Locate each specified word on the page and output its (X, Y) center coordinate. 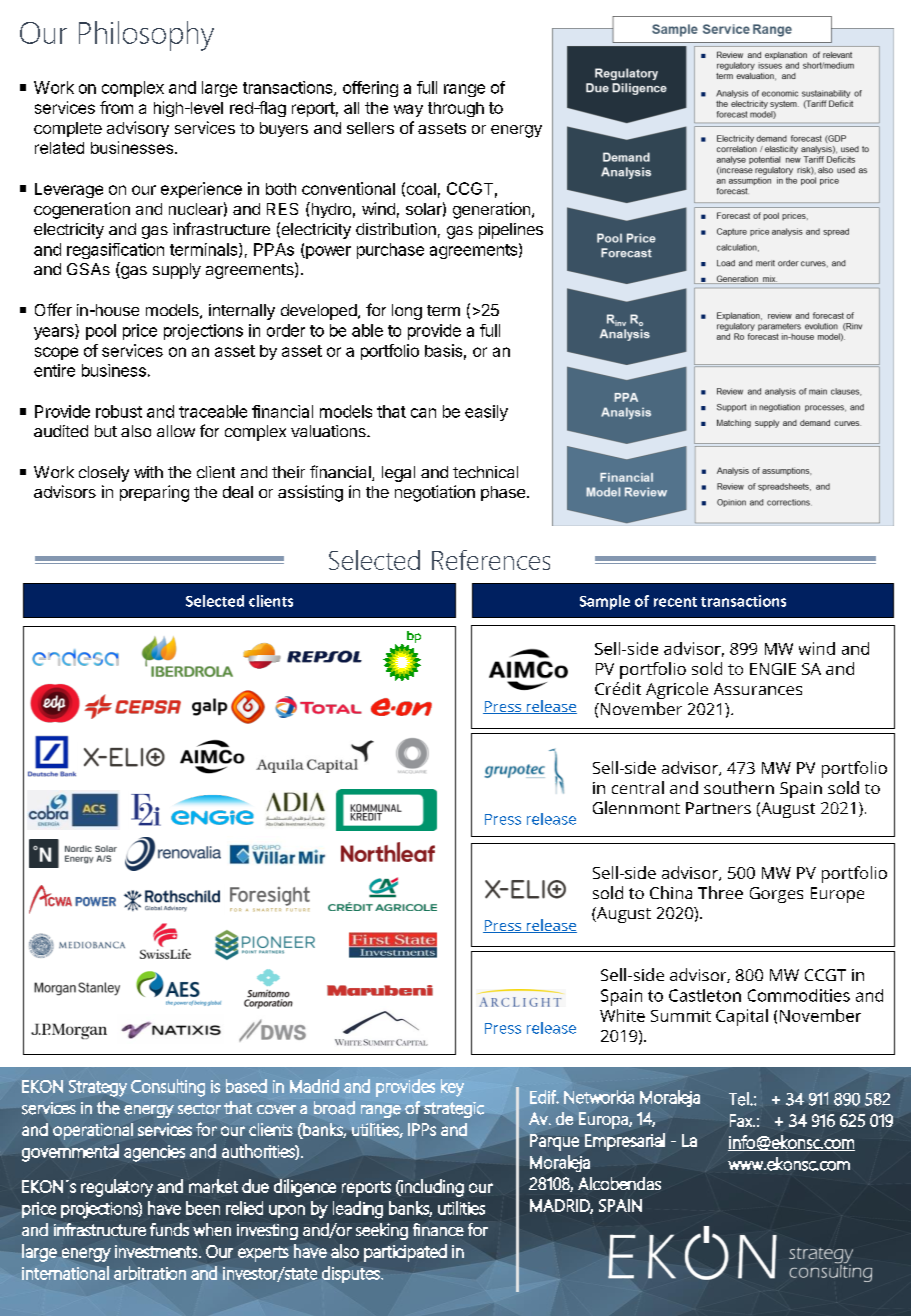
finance (438, 1229)
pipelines (511, 231)
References (491, 560)
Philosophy (146, 36)
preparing (154, 493)
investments (157, 1251)
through (456, 109)
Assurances (758, 689)
